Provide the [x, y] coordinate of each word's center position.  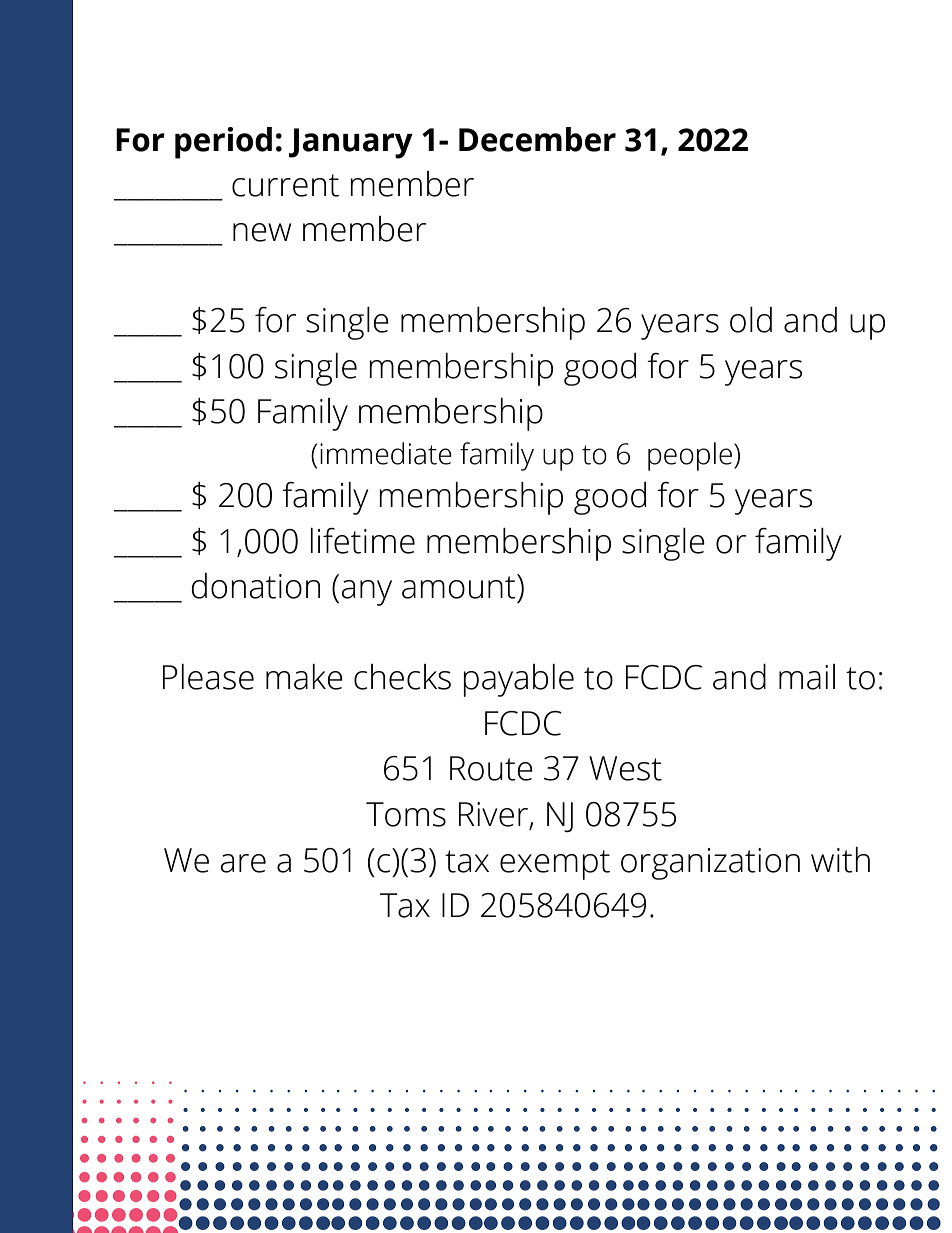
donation [255, 586]
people [690, 456]
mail [807, 677]
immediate [386, 453]
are [243, 863]
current [285, 185]
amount [460, 586]
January [351, 143]
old [751, 320]
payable [518, 680]
